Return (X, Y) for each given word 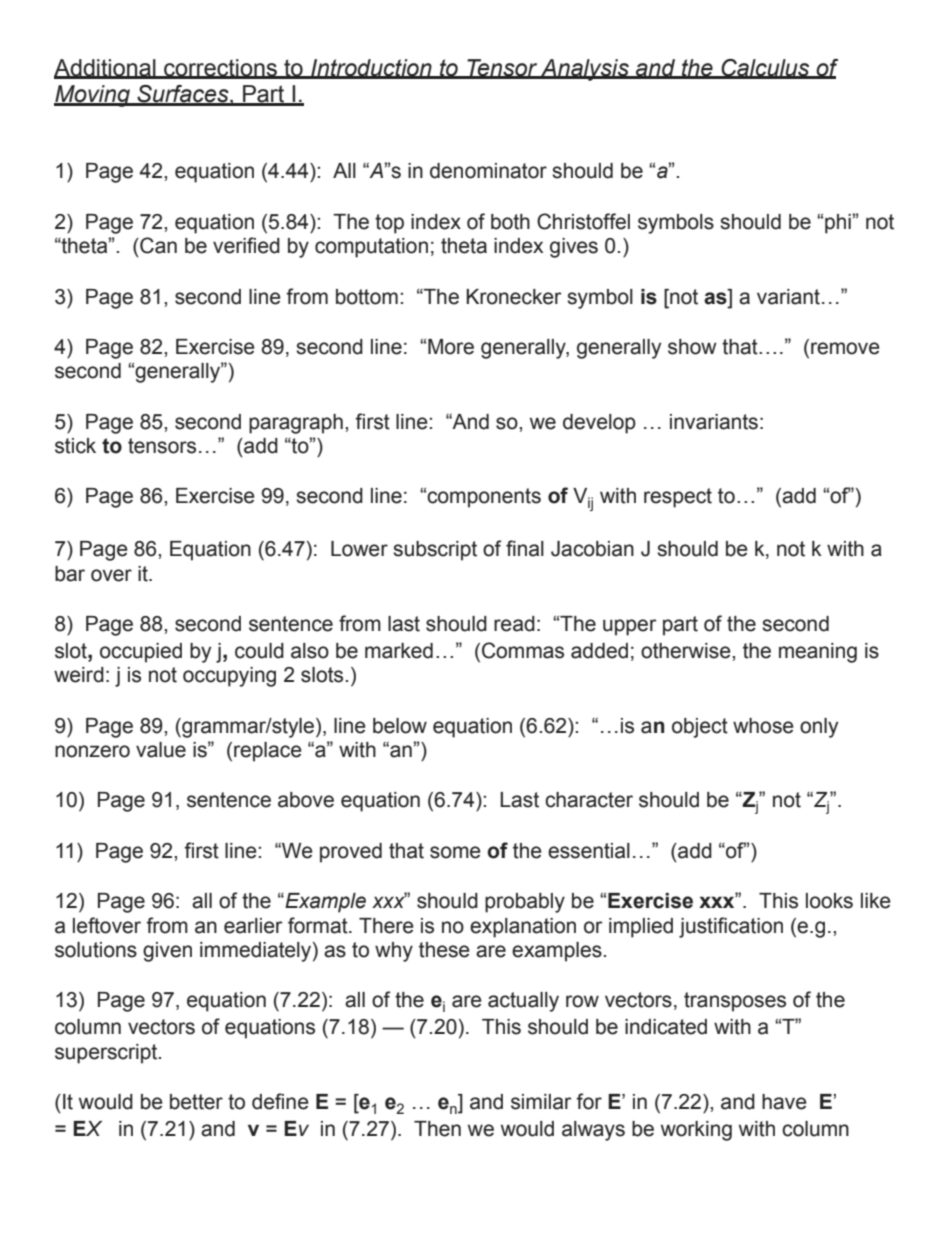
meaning (818, 653)
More (451, 347)
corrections (220, 68)
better (196, 1102)
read (514, 624)
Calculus (765, 68)
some (455, 852)
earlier (253, 926)
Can (157, 245)
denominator (488, 171)
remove (845, 348)
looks (829, 901)
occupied (141, 653)
